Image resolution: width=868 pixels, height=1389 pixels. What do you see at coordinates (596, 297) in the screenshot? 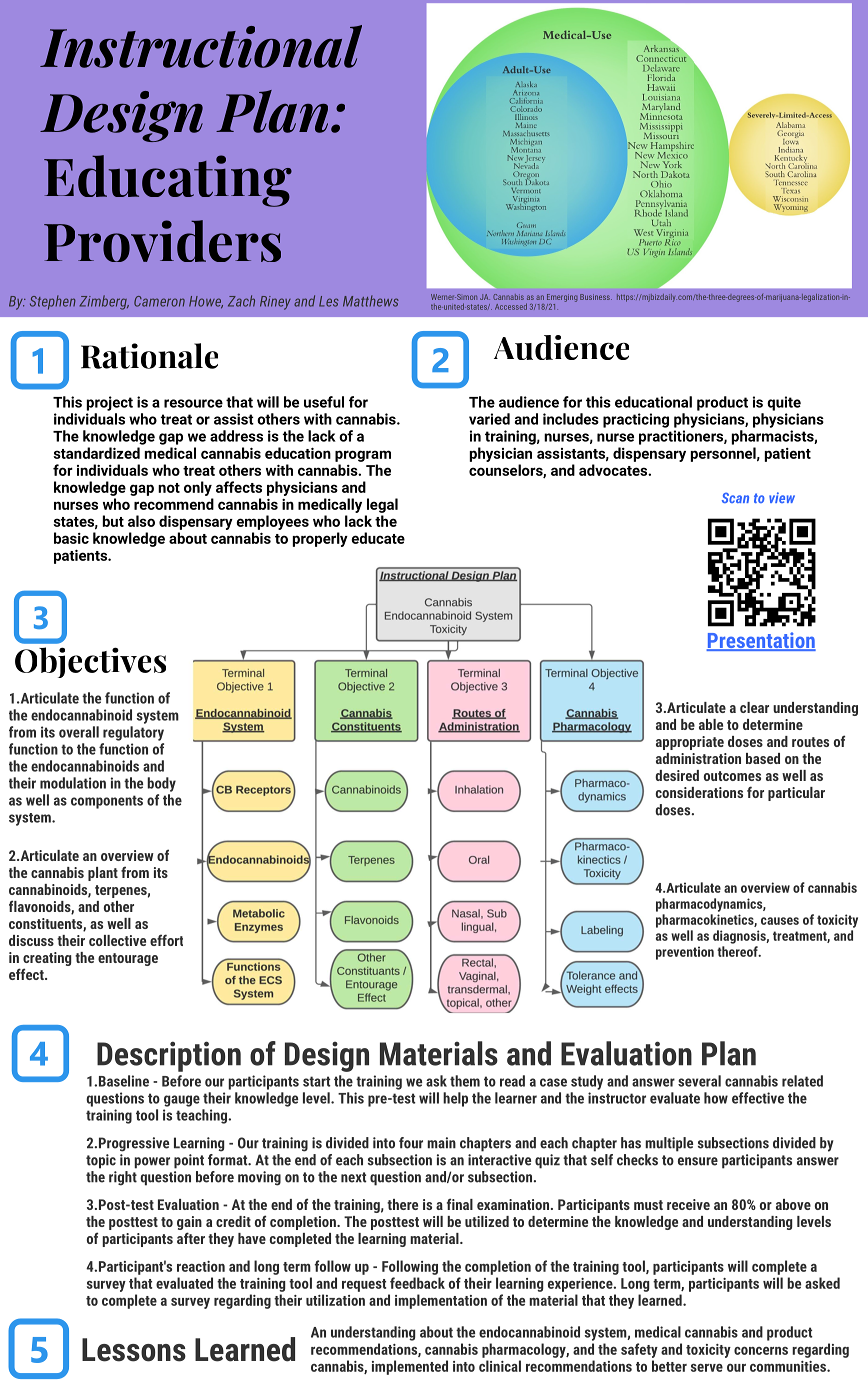
I see `Business` at bounding box center [596, 297].
